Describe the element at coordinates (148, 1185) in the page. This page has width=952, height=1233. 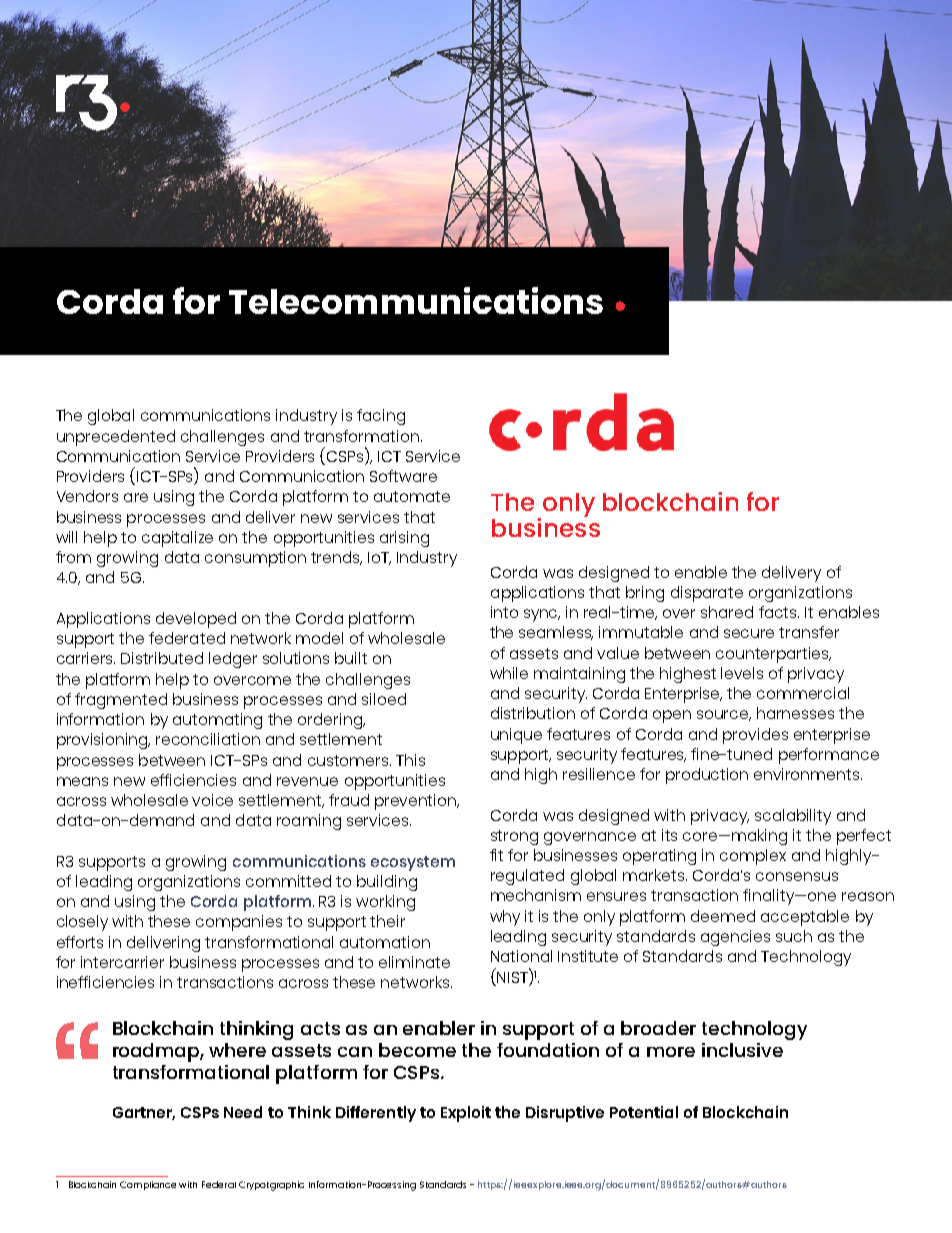
I see `Compliance` at that location.
